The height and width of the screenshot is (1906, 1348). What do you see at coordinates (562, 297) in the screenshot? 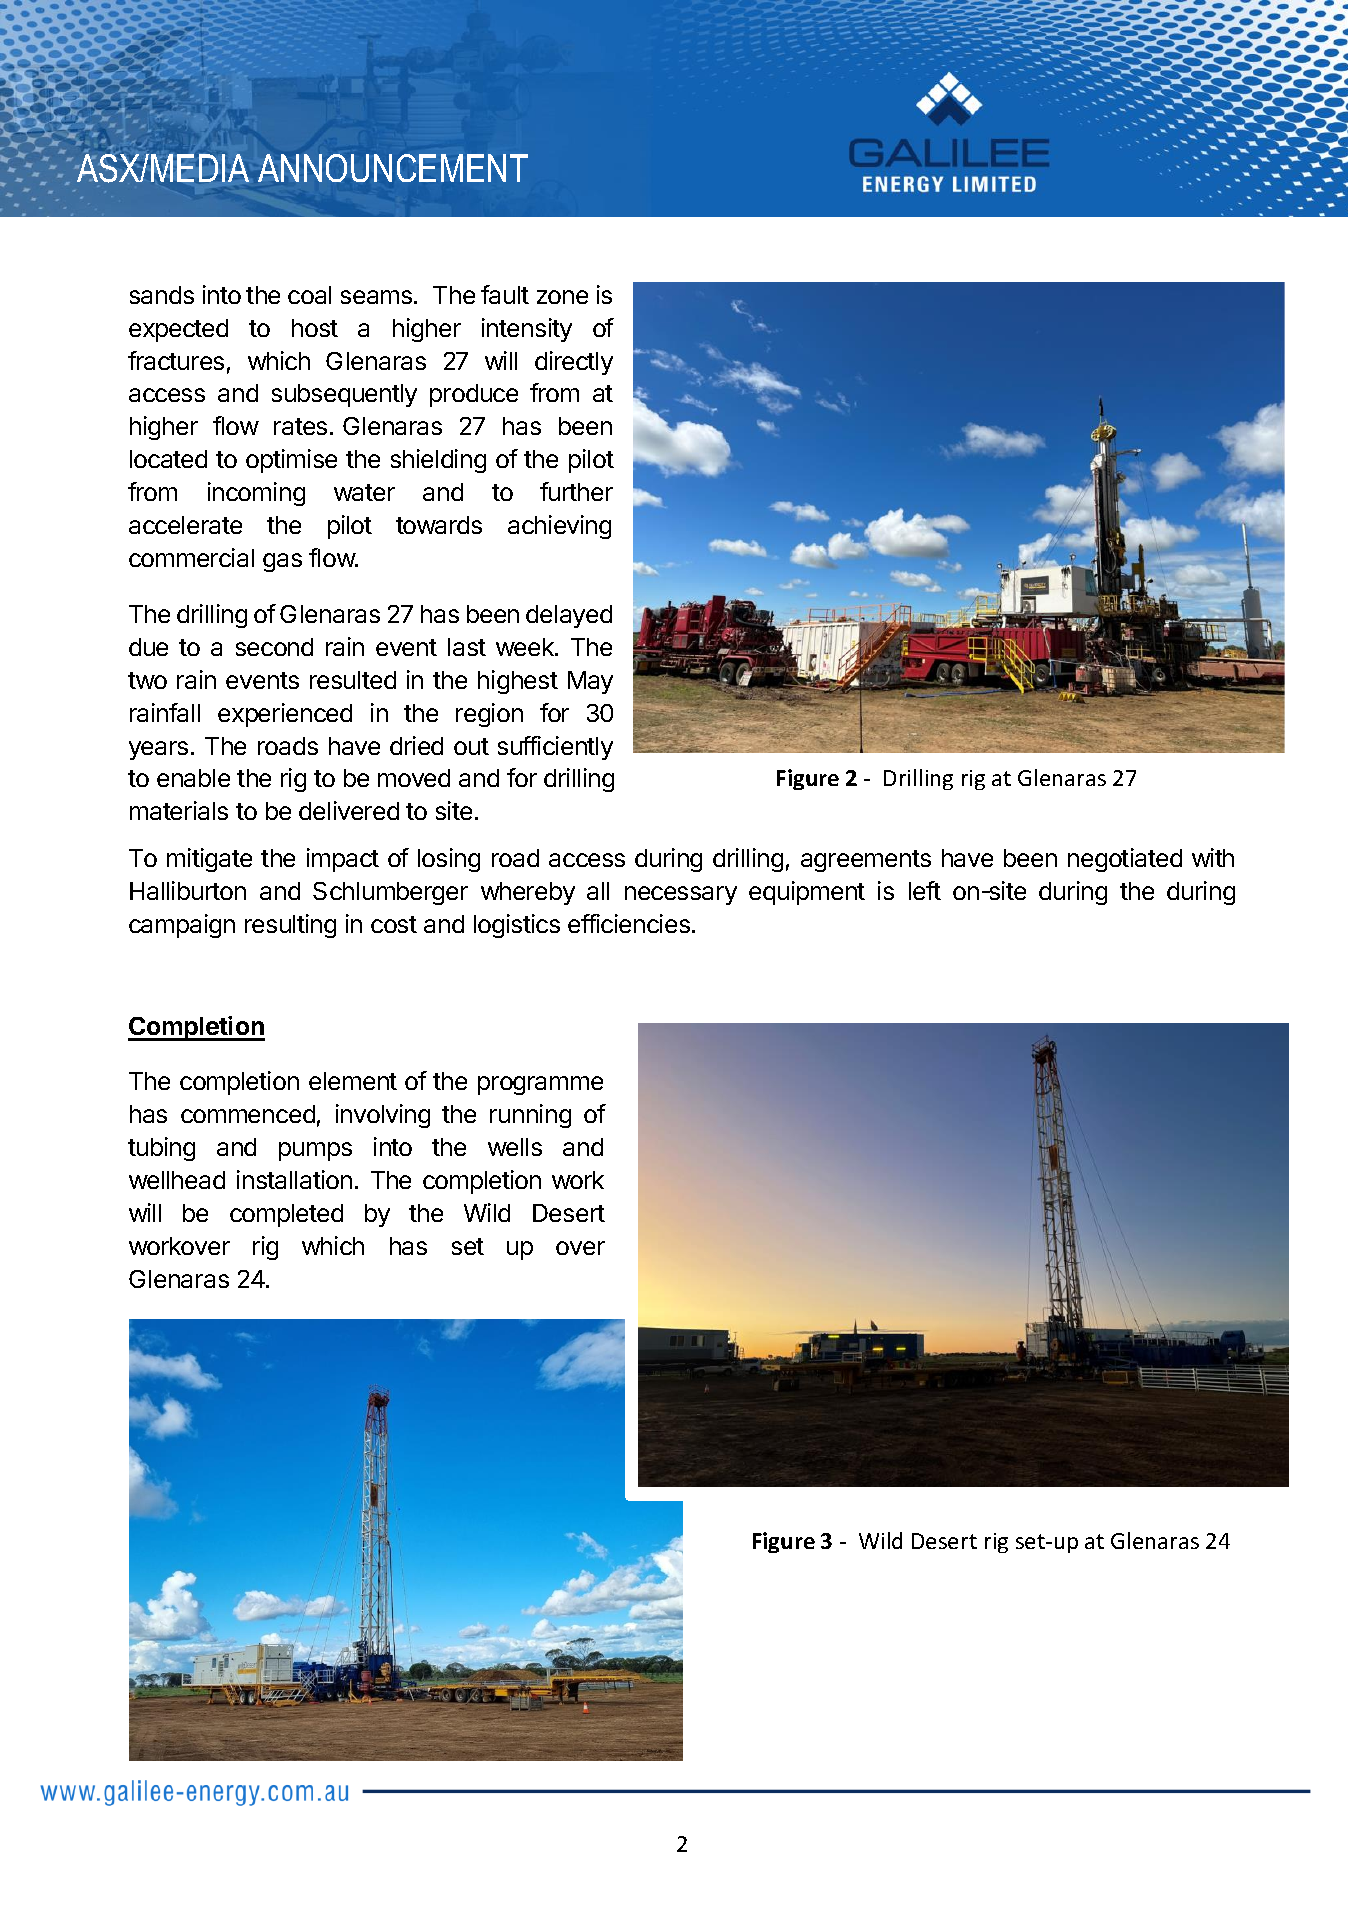
I see `zone` at bounding box center [562, 297].
